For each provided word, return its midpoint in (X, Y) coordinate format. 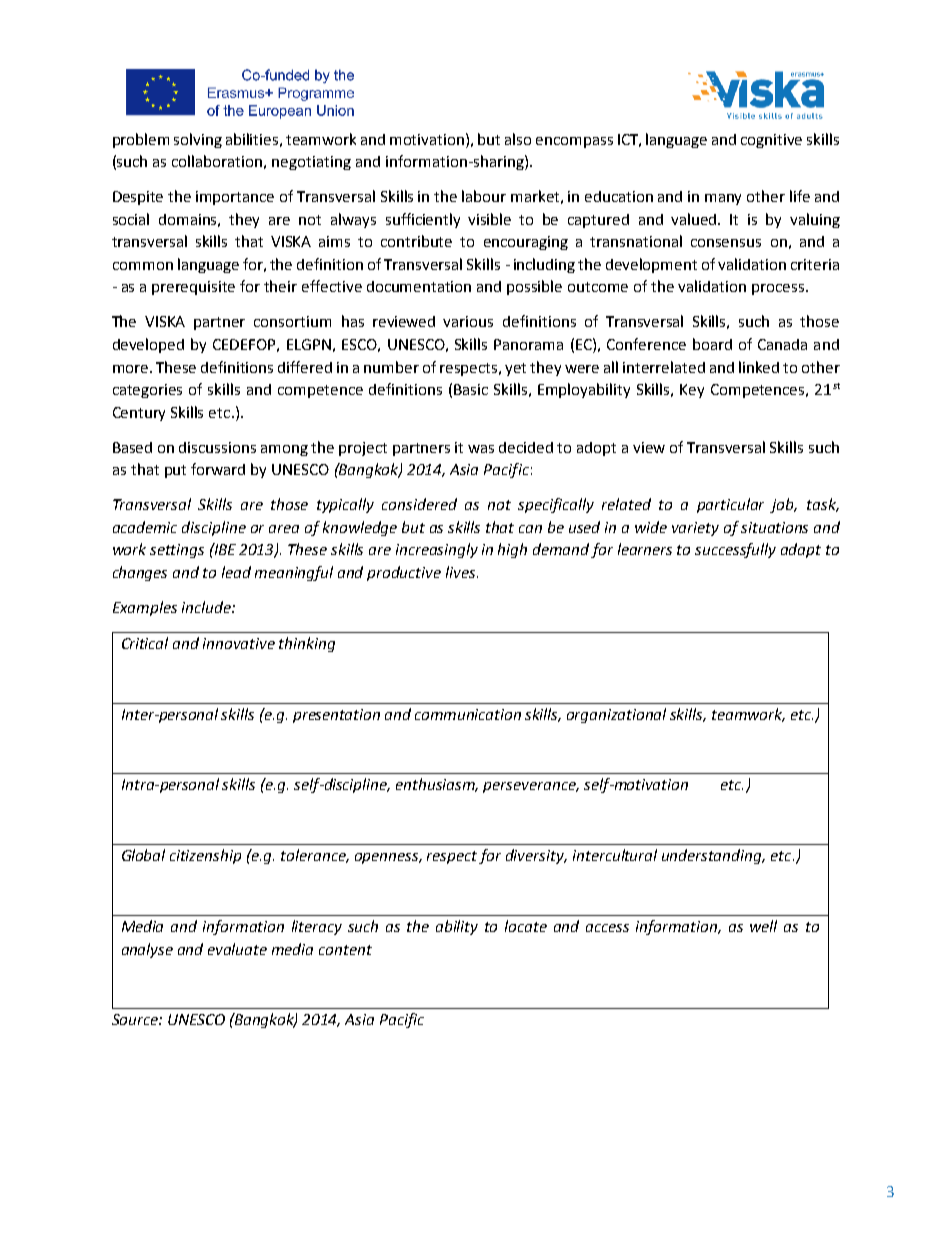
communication (468, 714)
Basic (471, 389)
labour (484, 196)
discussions (217, 447)
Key (692, 391)
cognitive (771, 141)
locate (526, 926)
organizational (616, 715)
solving (198, 140)
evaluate (237, 949)
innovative (239, 643)
